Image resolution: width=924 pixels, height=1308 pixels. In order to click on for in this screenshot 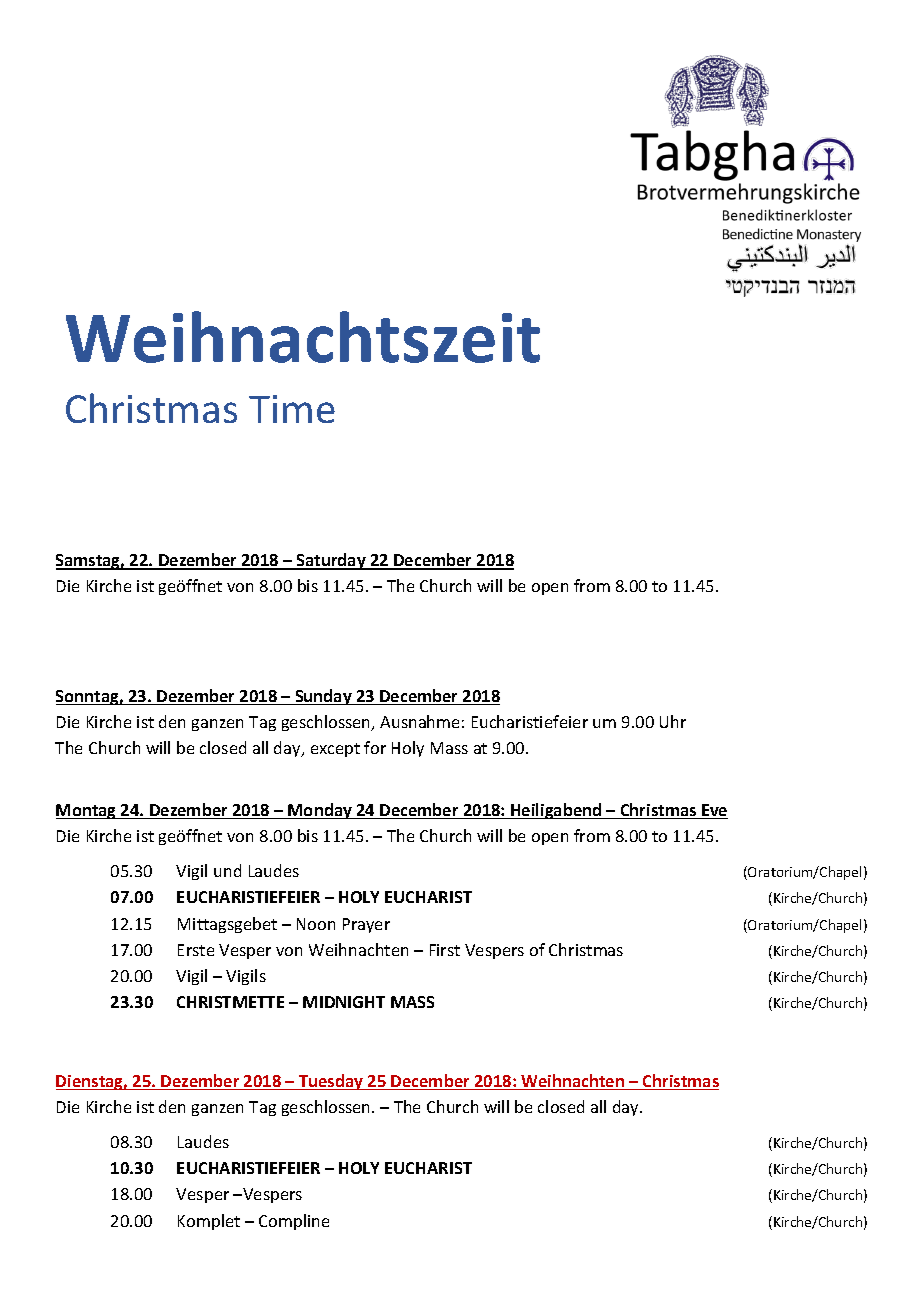, I will do `click(375, 747)`.
